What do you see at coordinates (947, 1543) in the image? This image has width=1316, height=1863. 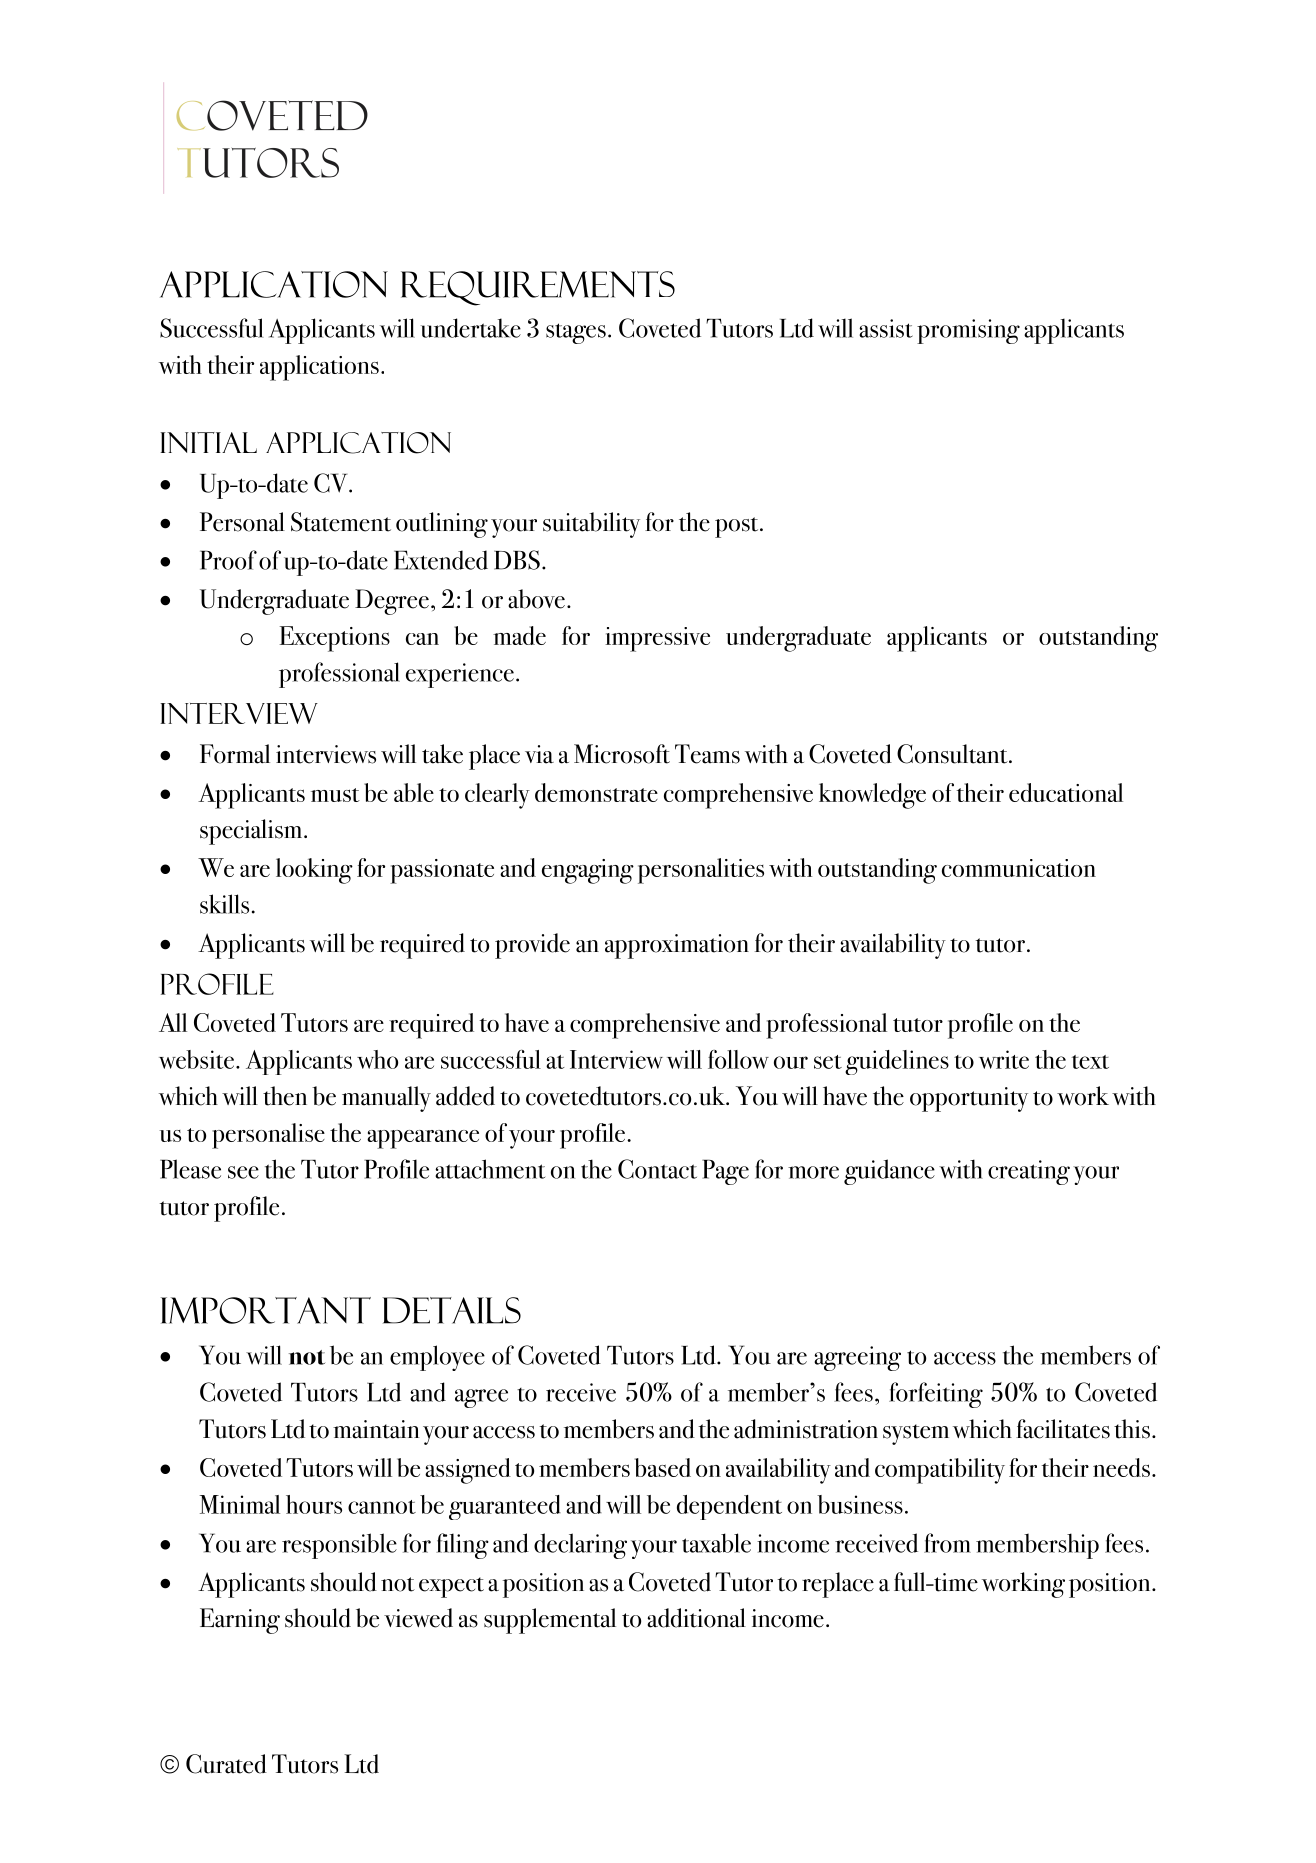 I see `from` at bounding box center [947, 1543].
